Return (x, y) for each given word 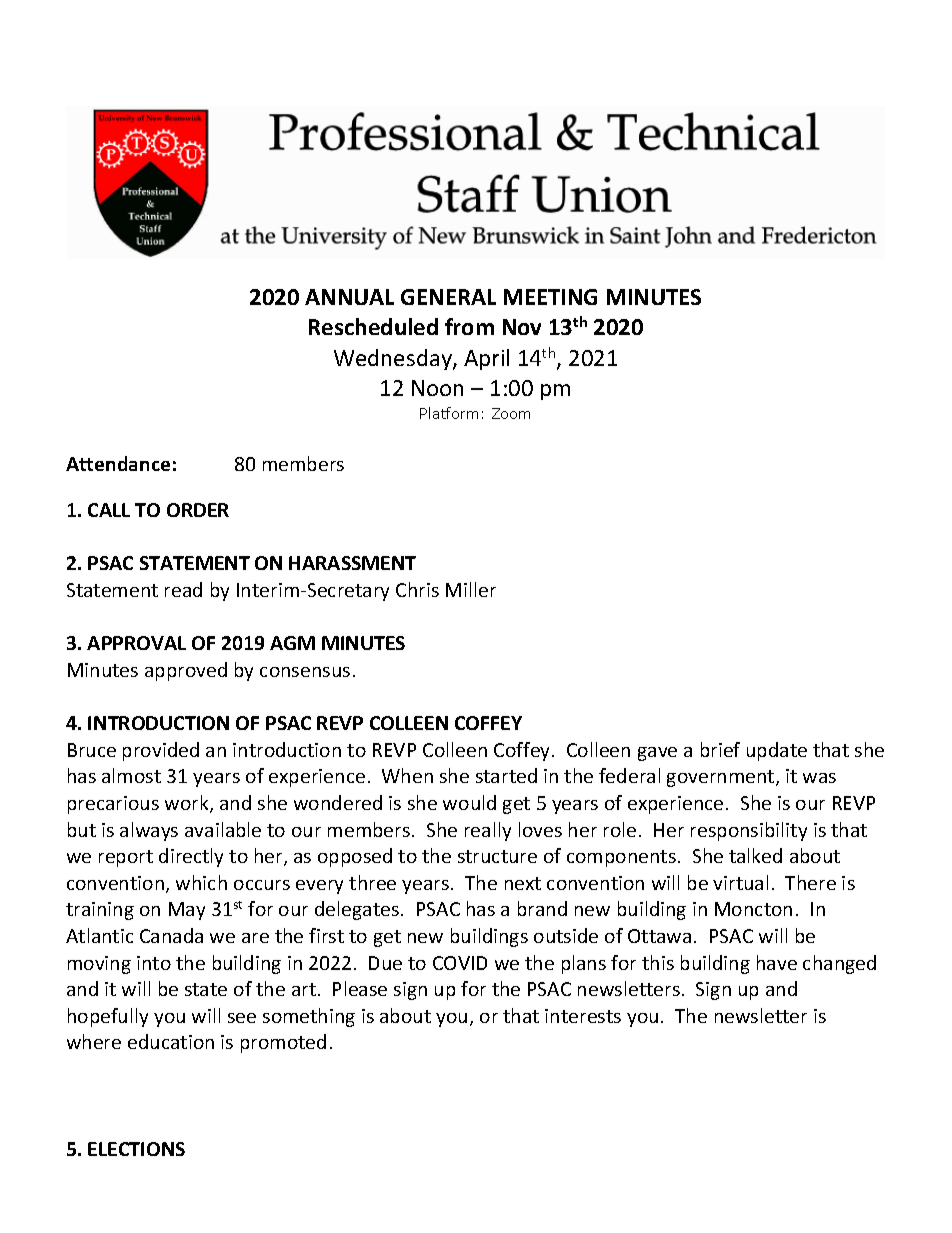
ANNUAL (349, 297)
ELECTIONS (136, 1149)
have (777, 962)
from (469, 326)
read (183, 589)
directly (191, 857)
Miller (471, 589)
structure (497, 856)
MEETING (550, 297)
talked (755, 855)
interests (583, 1016)
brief (720, 749)
